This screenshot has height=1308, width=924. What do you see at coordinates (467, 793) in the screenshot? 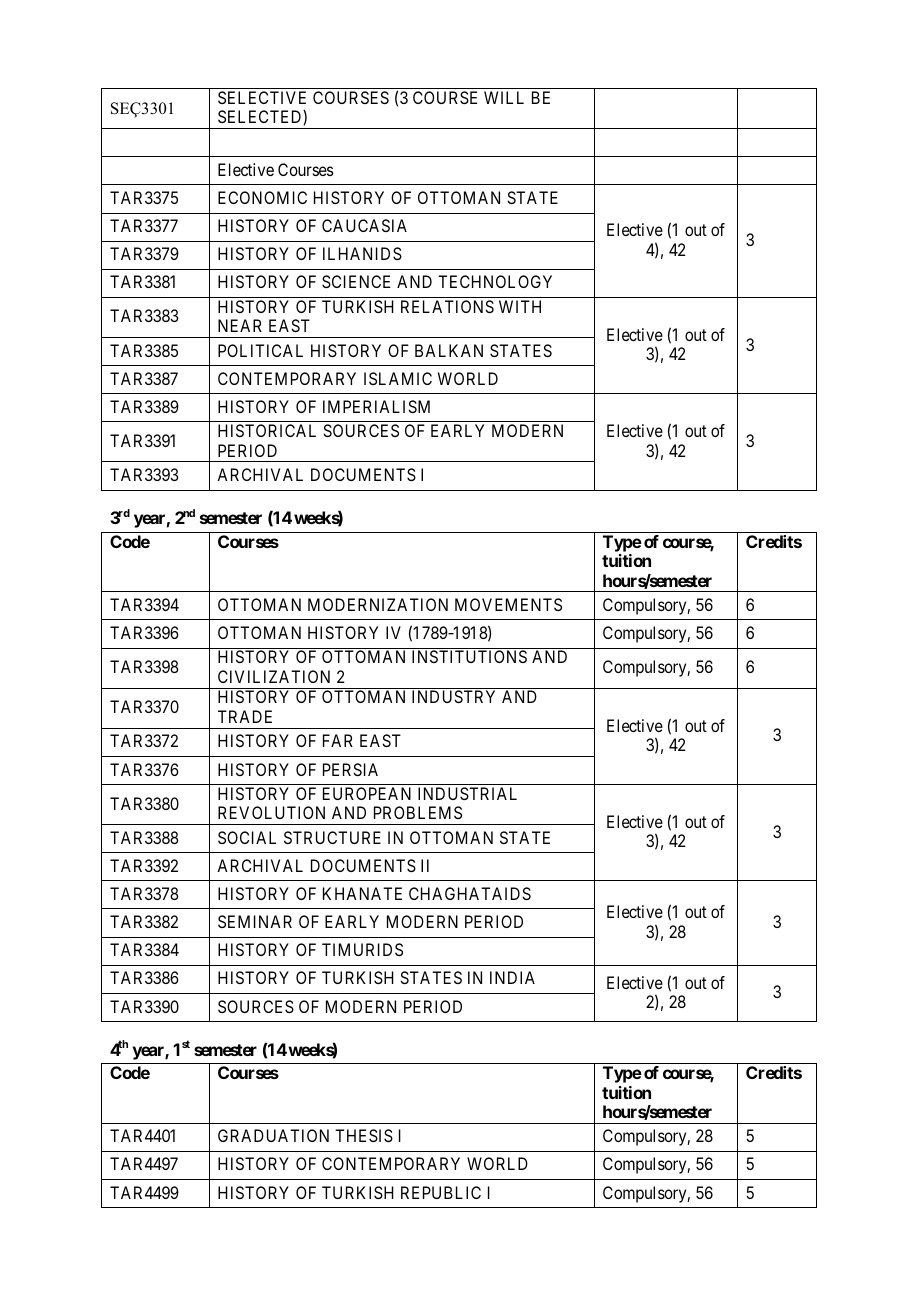
I see `INDUSTRIAL` at bounding box center [467, 793].
